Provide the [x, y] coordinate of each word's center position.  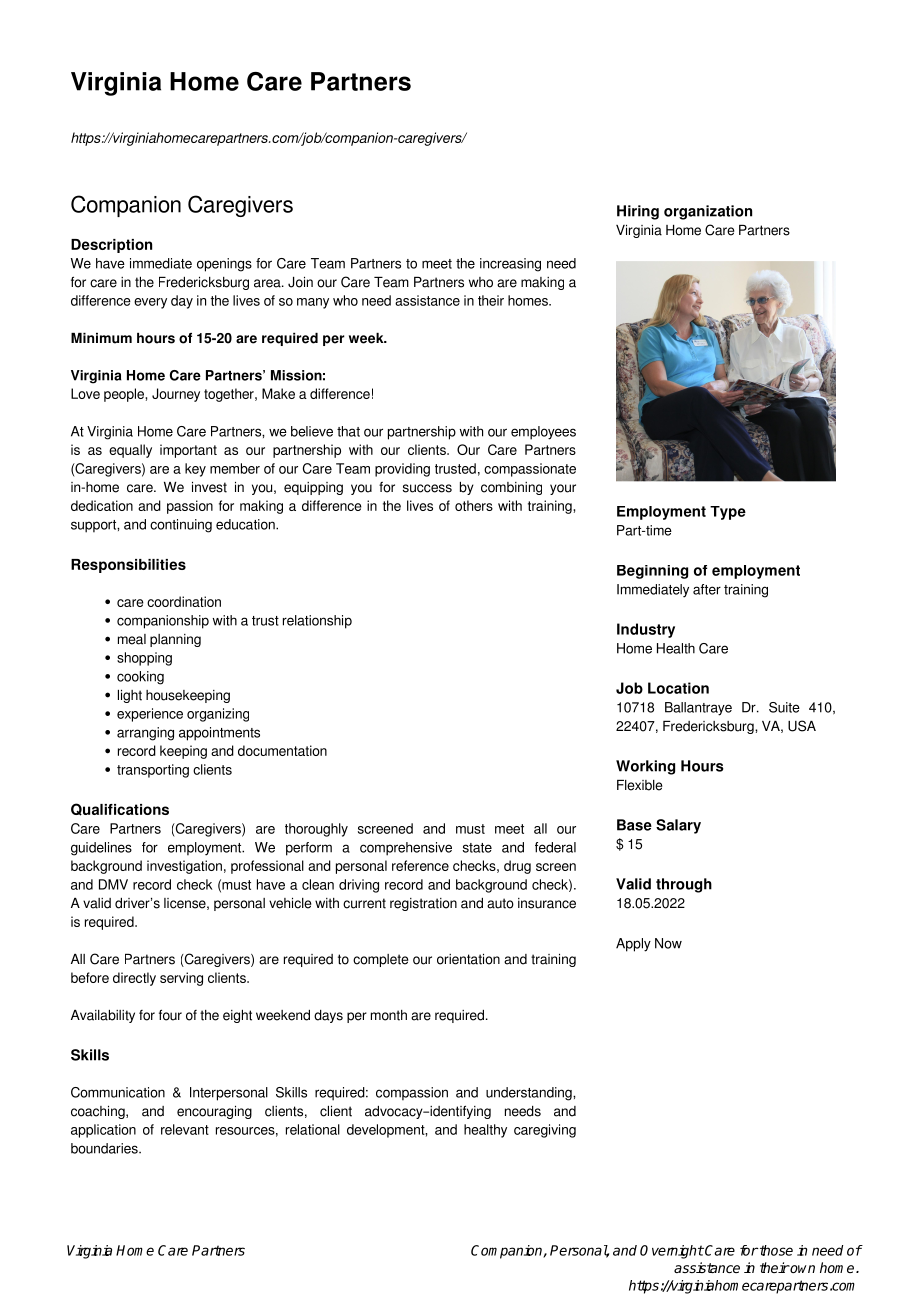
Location [678, 688]
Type [728, 513]
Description [111, 246]
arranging [145, 734]
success [427, 488]
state [477, 848]
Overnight [672, 1252]
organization [708, 212]
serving [181, 979]
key [195, 470]
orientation [468, 959]
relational [313, 1129]
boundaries [105, 1148]
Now [668, 943]
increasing [510, 265]
